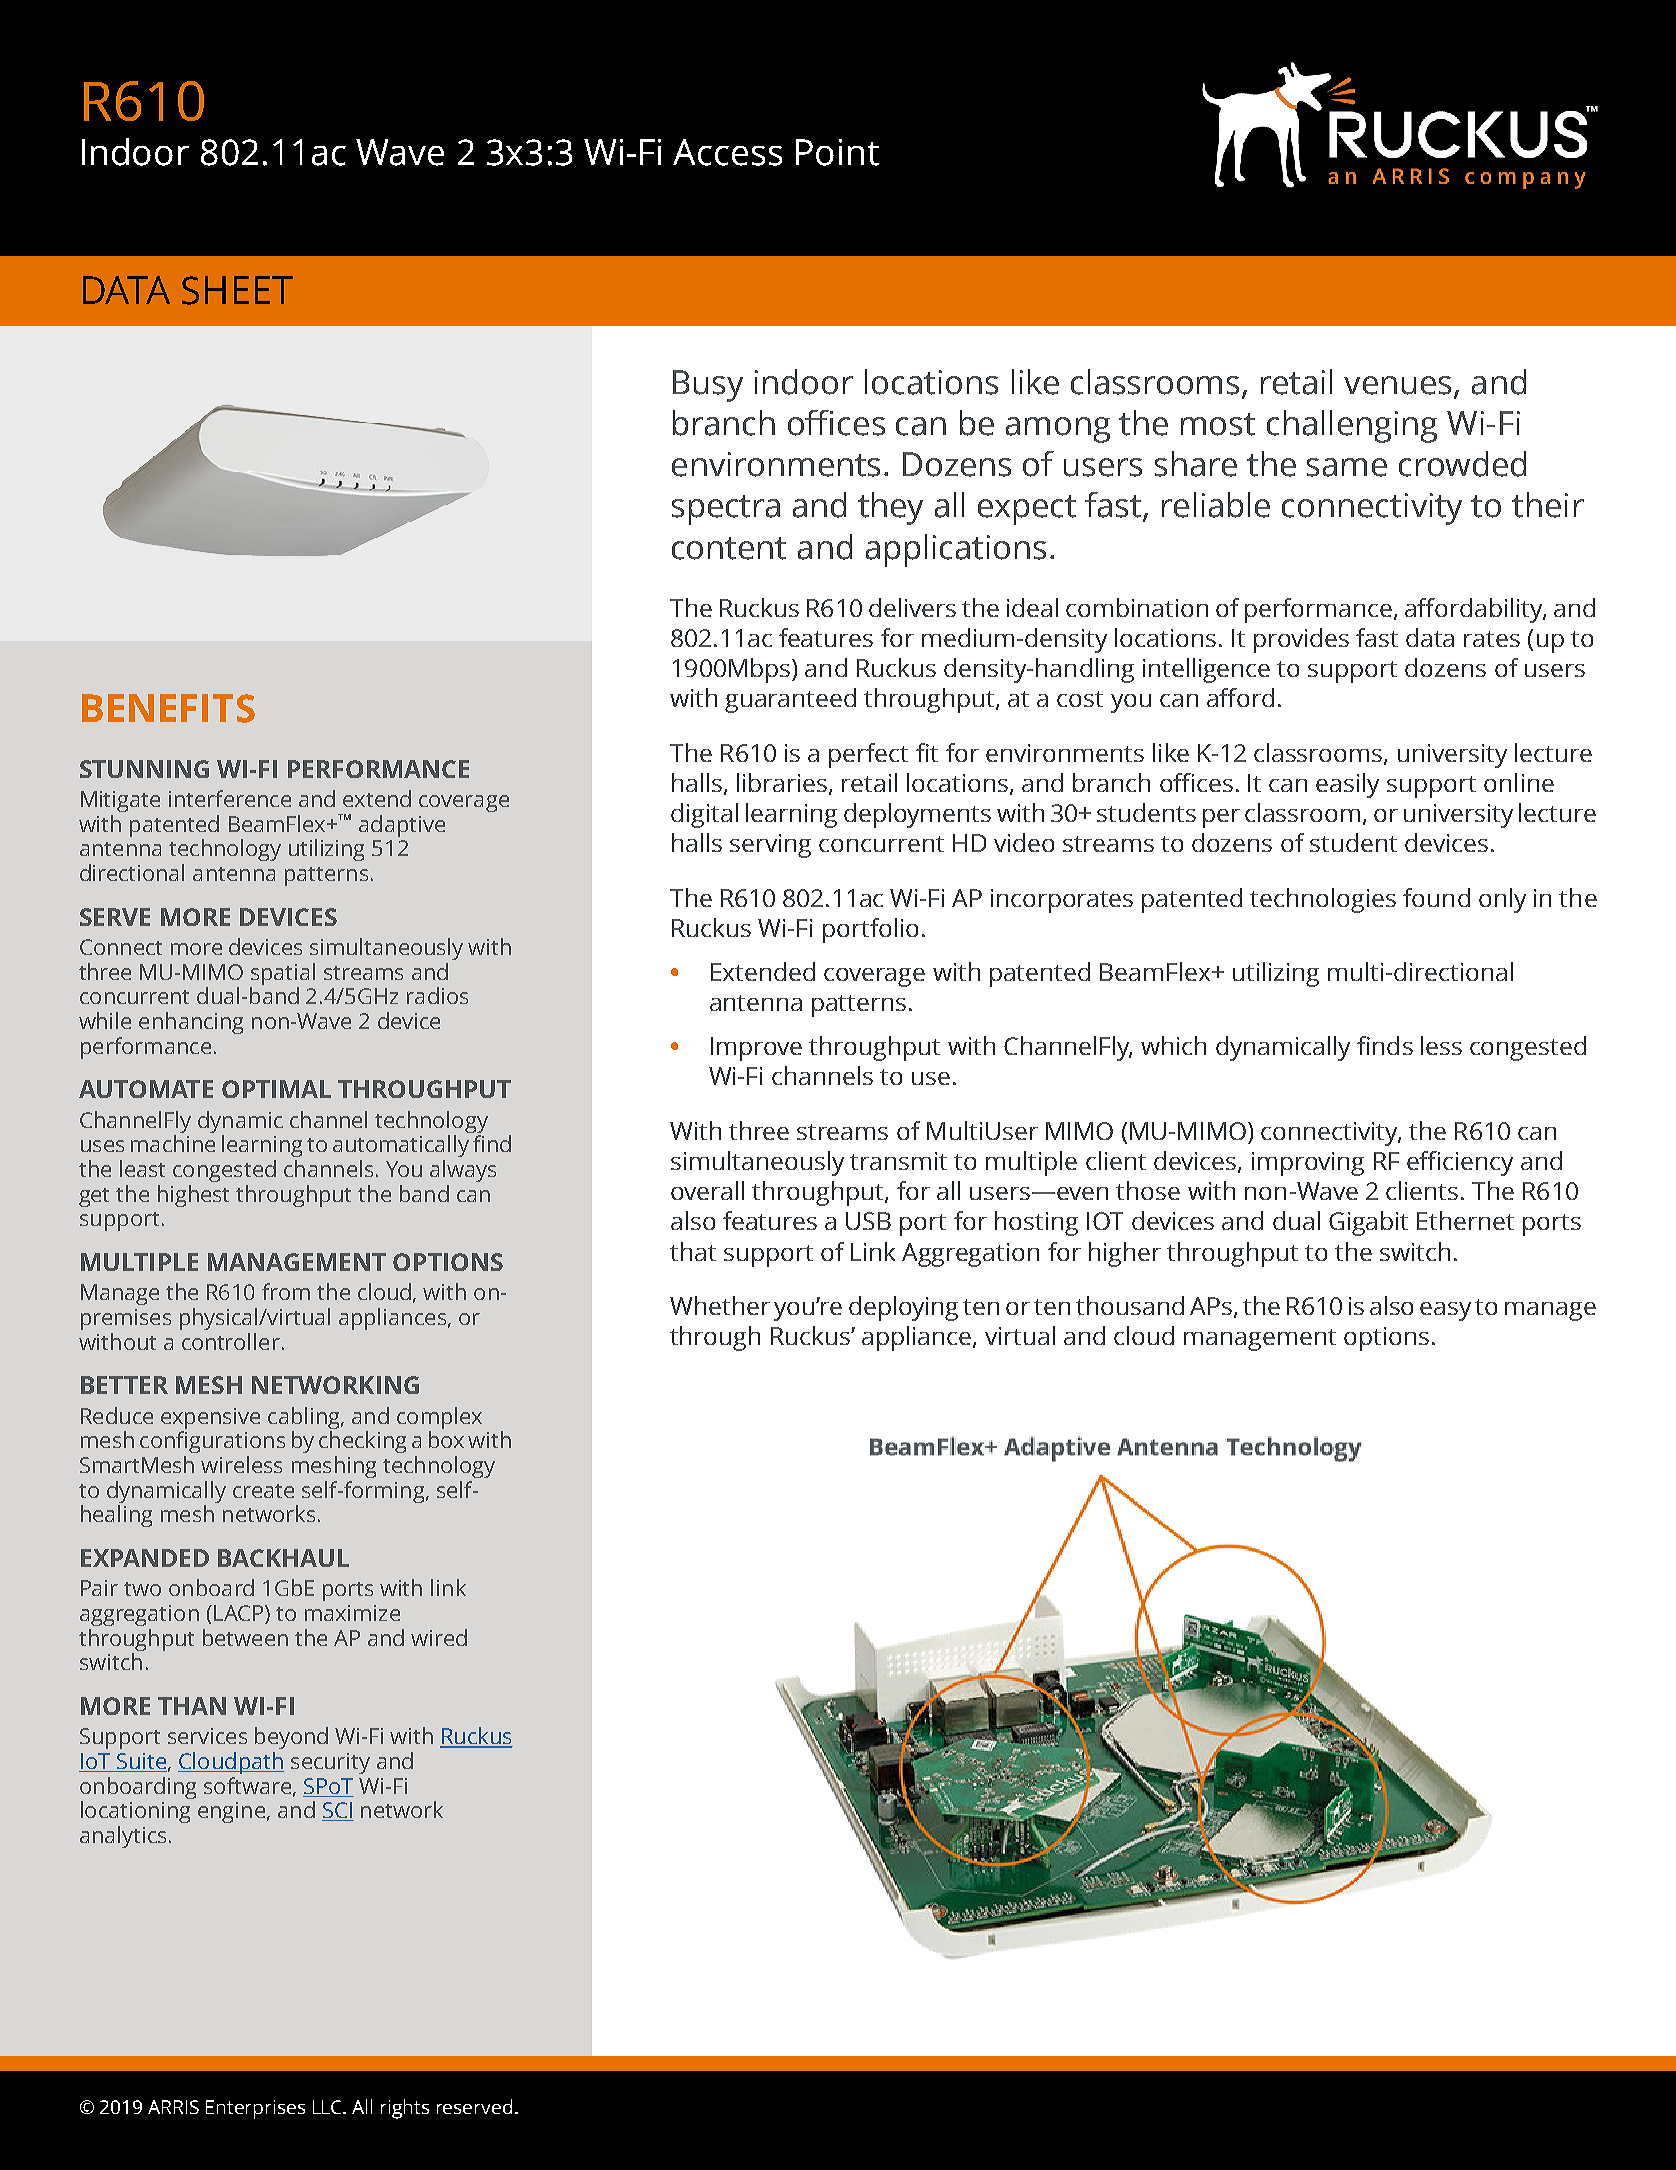  What do you see at coordinates (237, 290) in the page?
I see `SHEET` at bounding box center [237, 290].
